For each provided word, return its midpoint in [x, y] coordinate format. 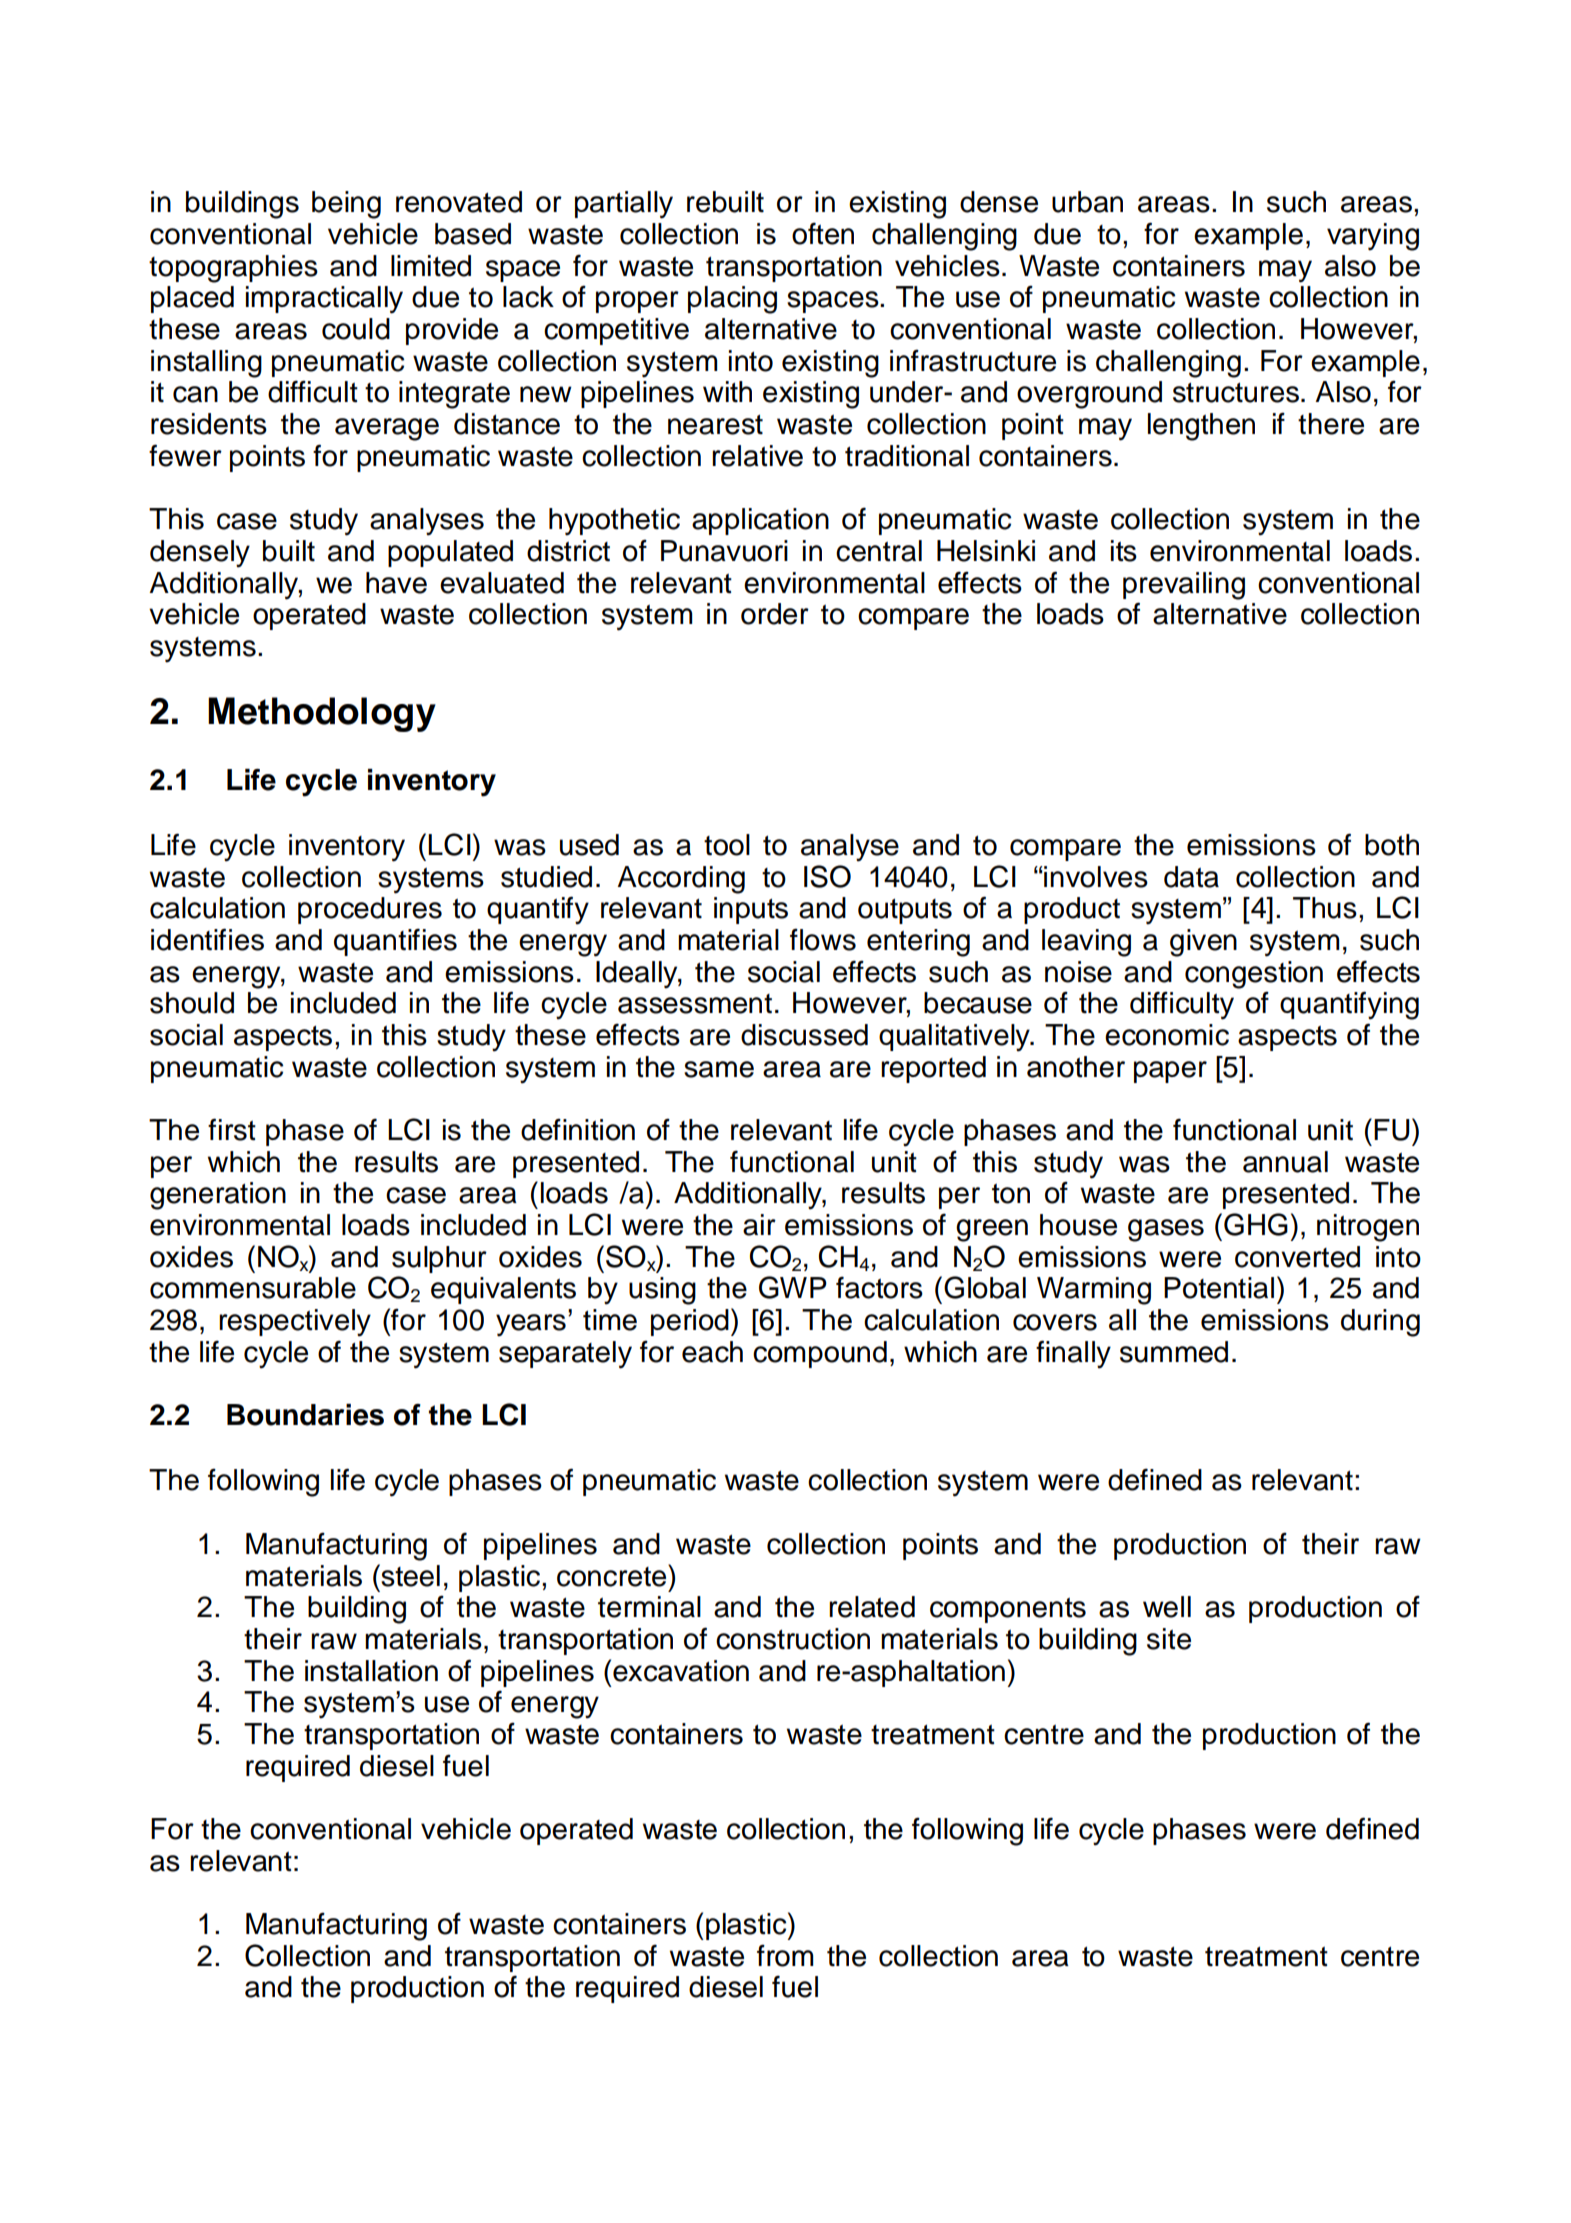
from [785, 1955]
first [232, 1129]
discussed [804, 1035]
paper [1170, 1072]
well [1167, 1607]
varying [1373, 237]
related [872, 1607]
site [1169, 1639]
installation [371, 1671]
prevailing [1184, 586]
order [775, 614]
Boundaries [305, 1415]
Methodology [322, 714]
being [346, 205]
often [823, 233]
